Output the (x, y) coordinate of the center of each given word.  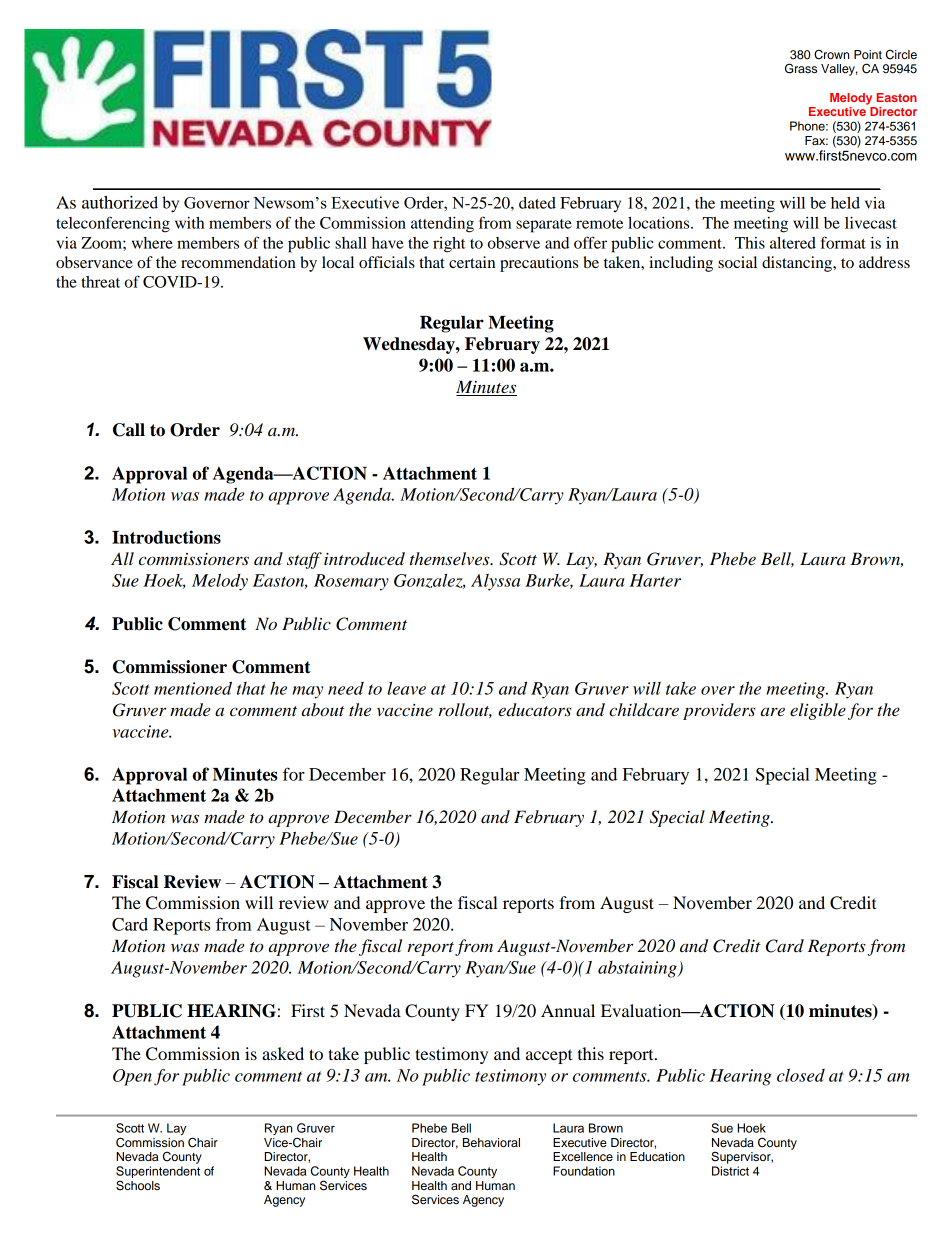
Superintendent (158, 1173)
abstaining (638, 969)
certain (472, 262)
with (189, 223)
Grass (801, 68)
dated (537, 203)
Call (129, 430)
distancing (798, 264)
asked (283, 1053)
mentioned (193, 688)
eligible (818, 711)
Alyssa (495, 582)
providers (719, 711)
